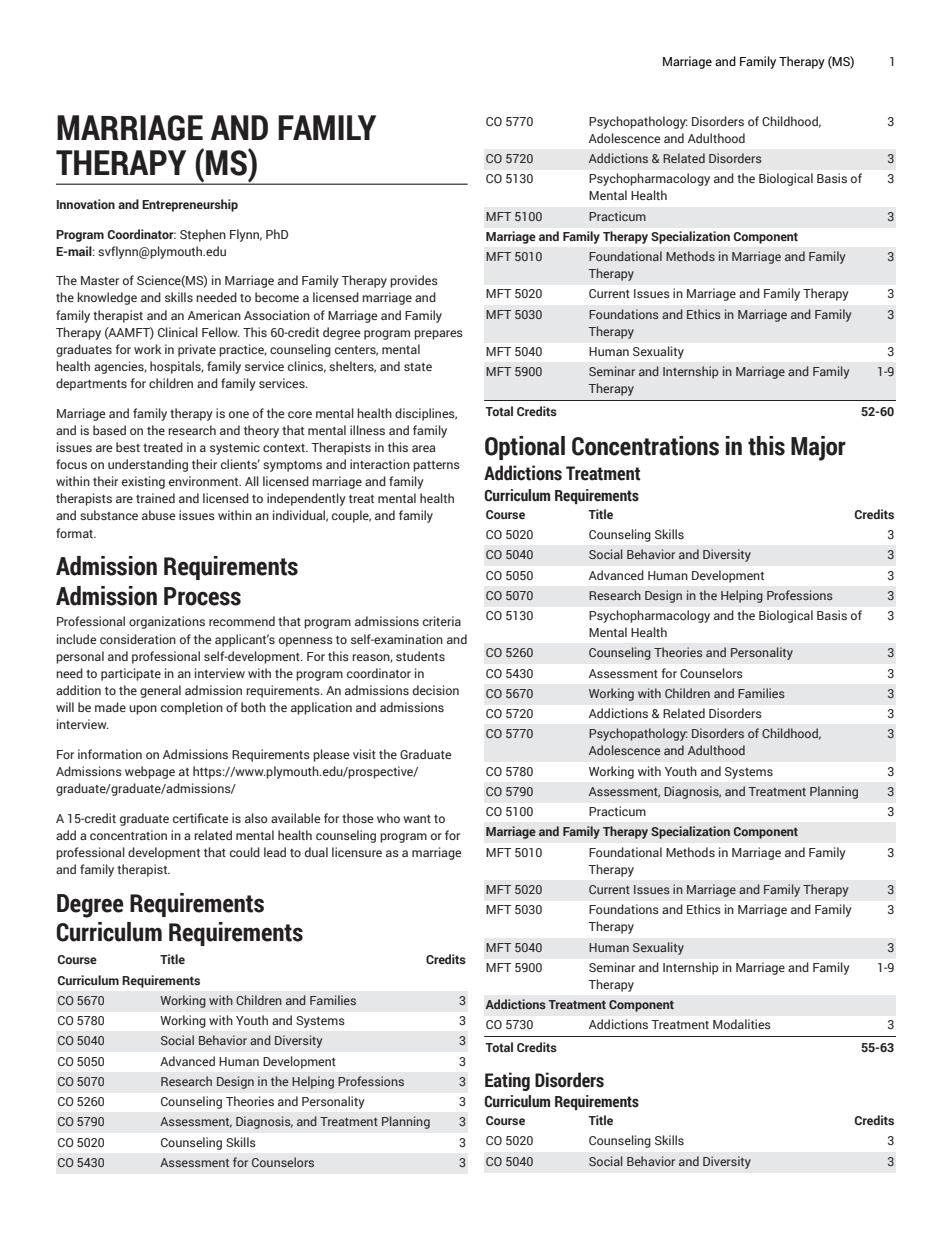  What do you see at coordinates (203, 235) in the image?
I see `Stephen` at bounding box center [203, 235].
